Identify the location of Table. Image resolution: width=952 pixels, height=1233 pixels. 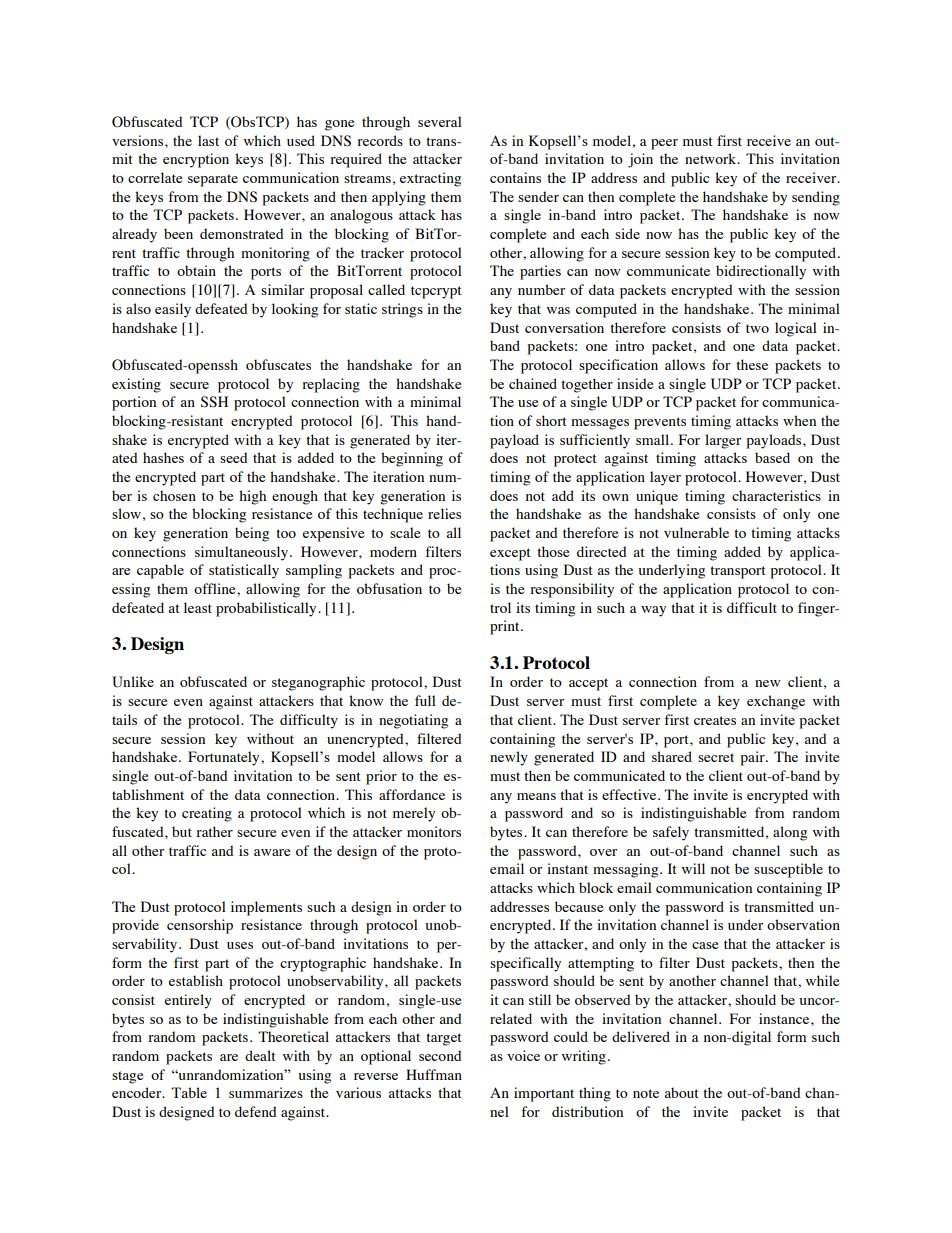
(189, 1092).
